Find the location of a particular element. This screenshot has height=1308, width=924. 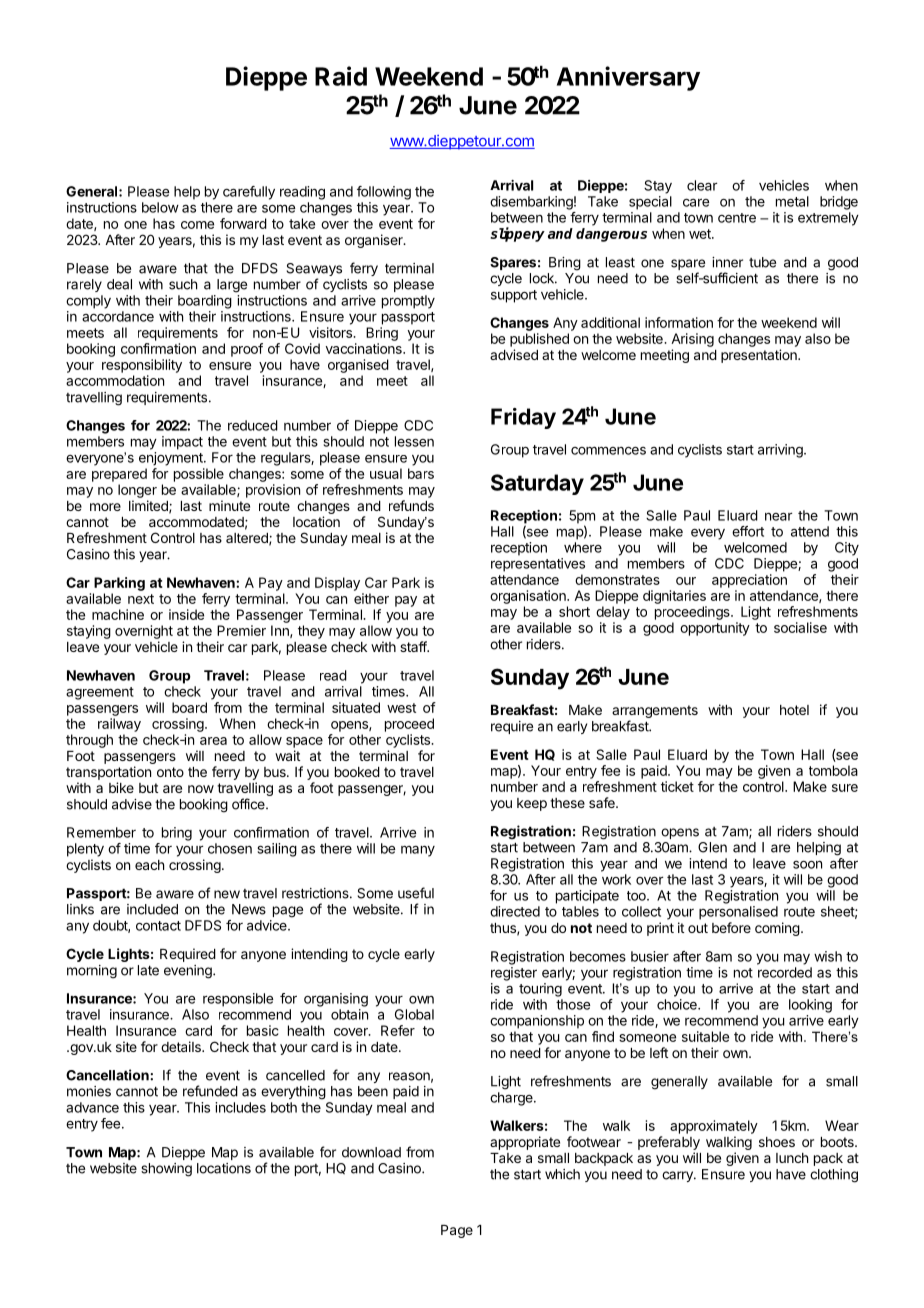

showing is located at coordinates (166, 1170).
